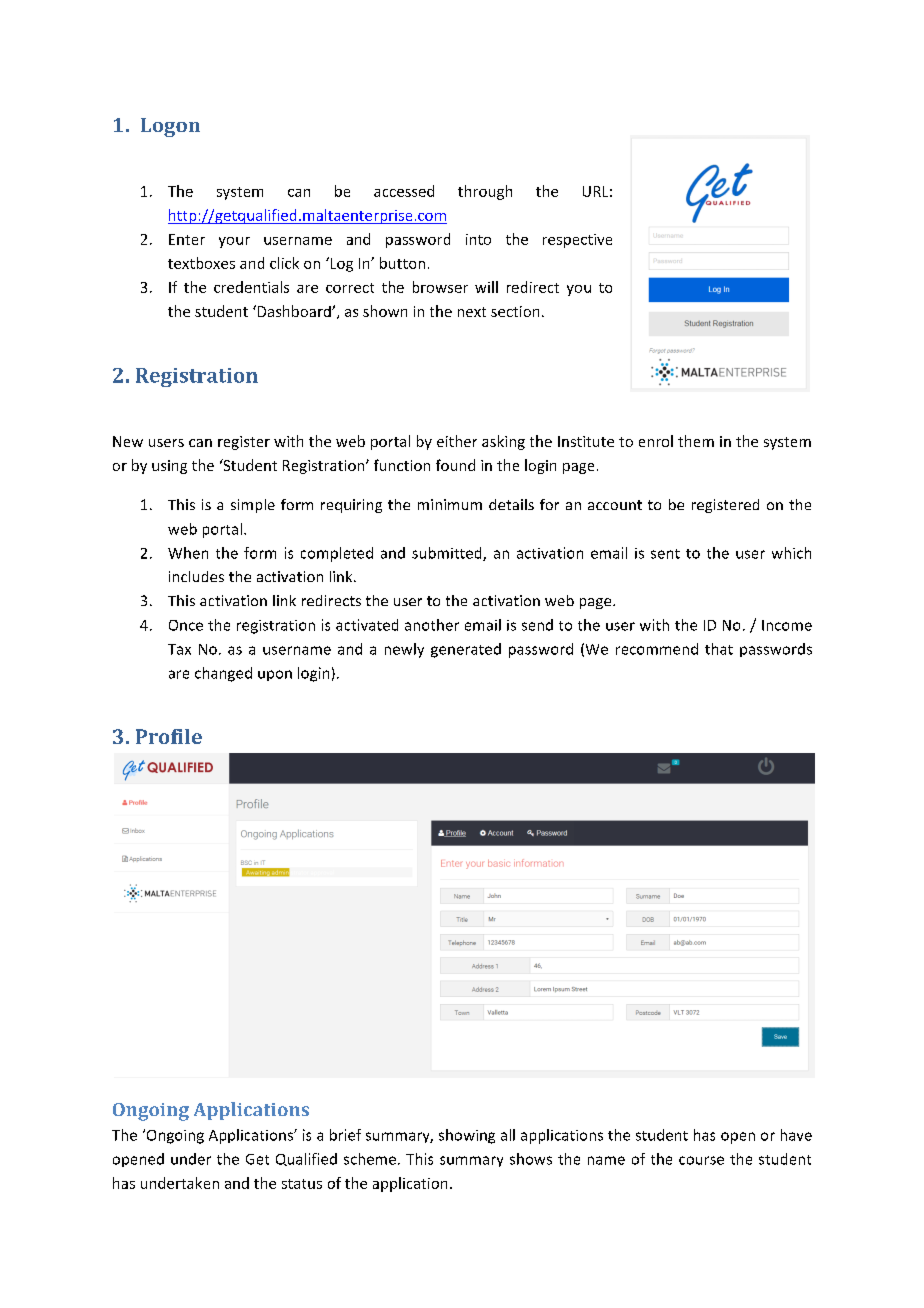 The height and width of the page is (1308, 924). Describe the element at coordinates (170, 127) in the page. I see `Logon` at that location.
